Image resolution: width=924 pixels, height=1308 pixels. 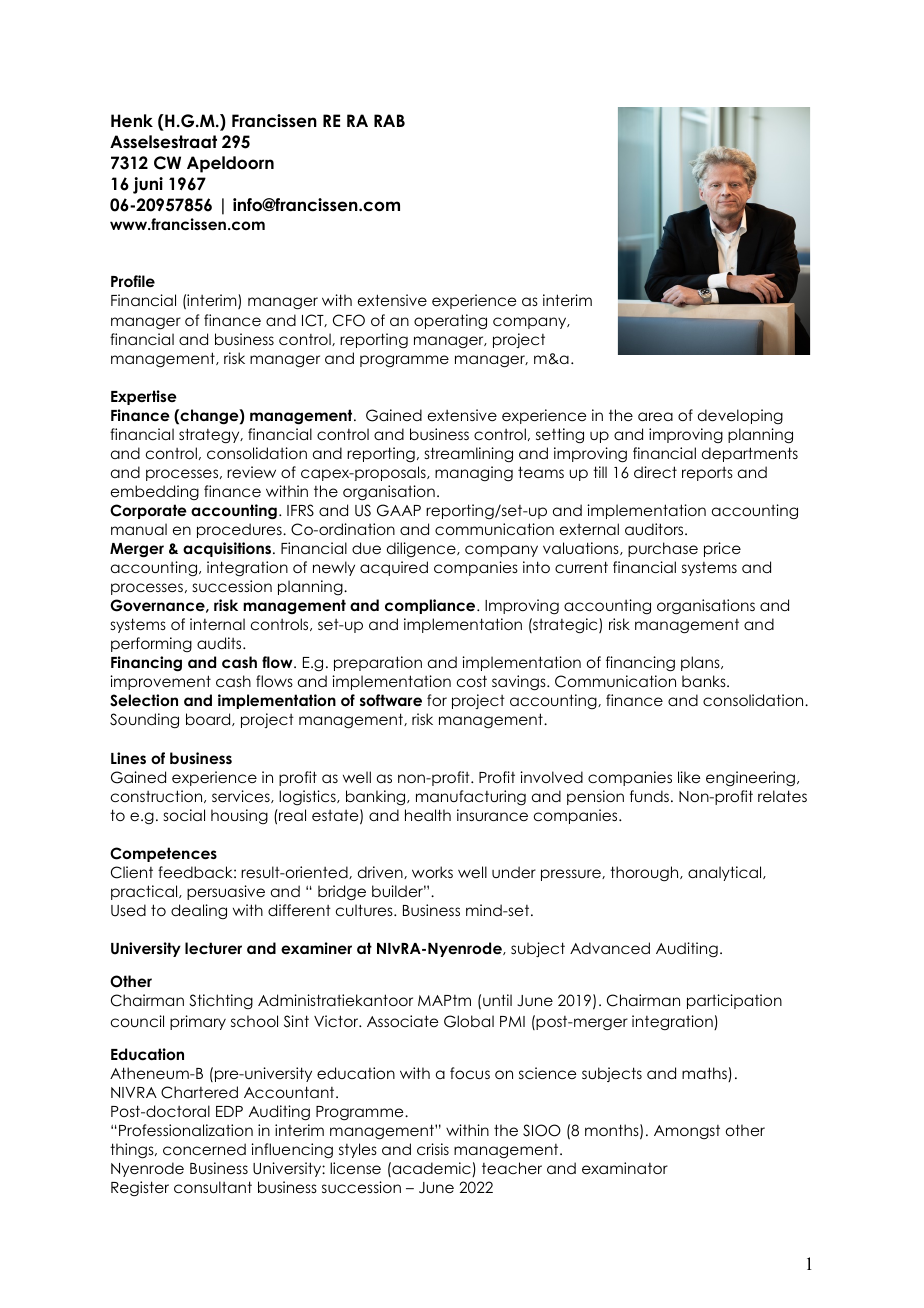 I want to click on juni, so click(x=148, y=185).
